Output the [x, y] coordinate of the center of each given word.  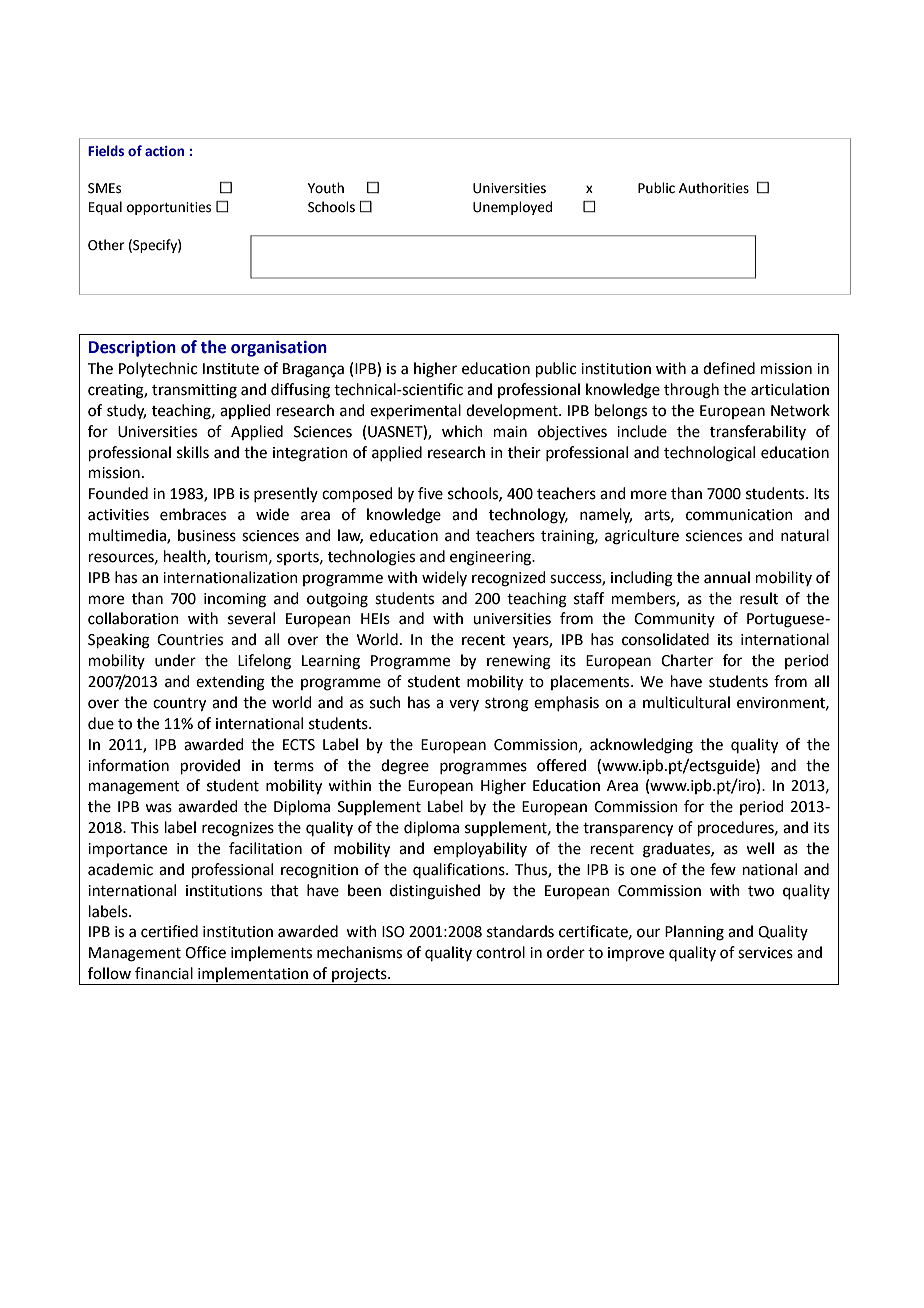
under [175, 660]
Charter [687, 660]
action [164, 151]
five [430, 493]
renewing [519, 662]
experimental [415, 411]
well [760, 848]
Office [205, 952]
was [158, 808]
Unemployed [512, 208]
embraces [193, 514]
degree [405, 767]
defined [729, 368]
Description [132, 349]
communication [739, 515]
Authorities [714, 188]
